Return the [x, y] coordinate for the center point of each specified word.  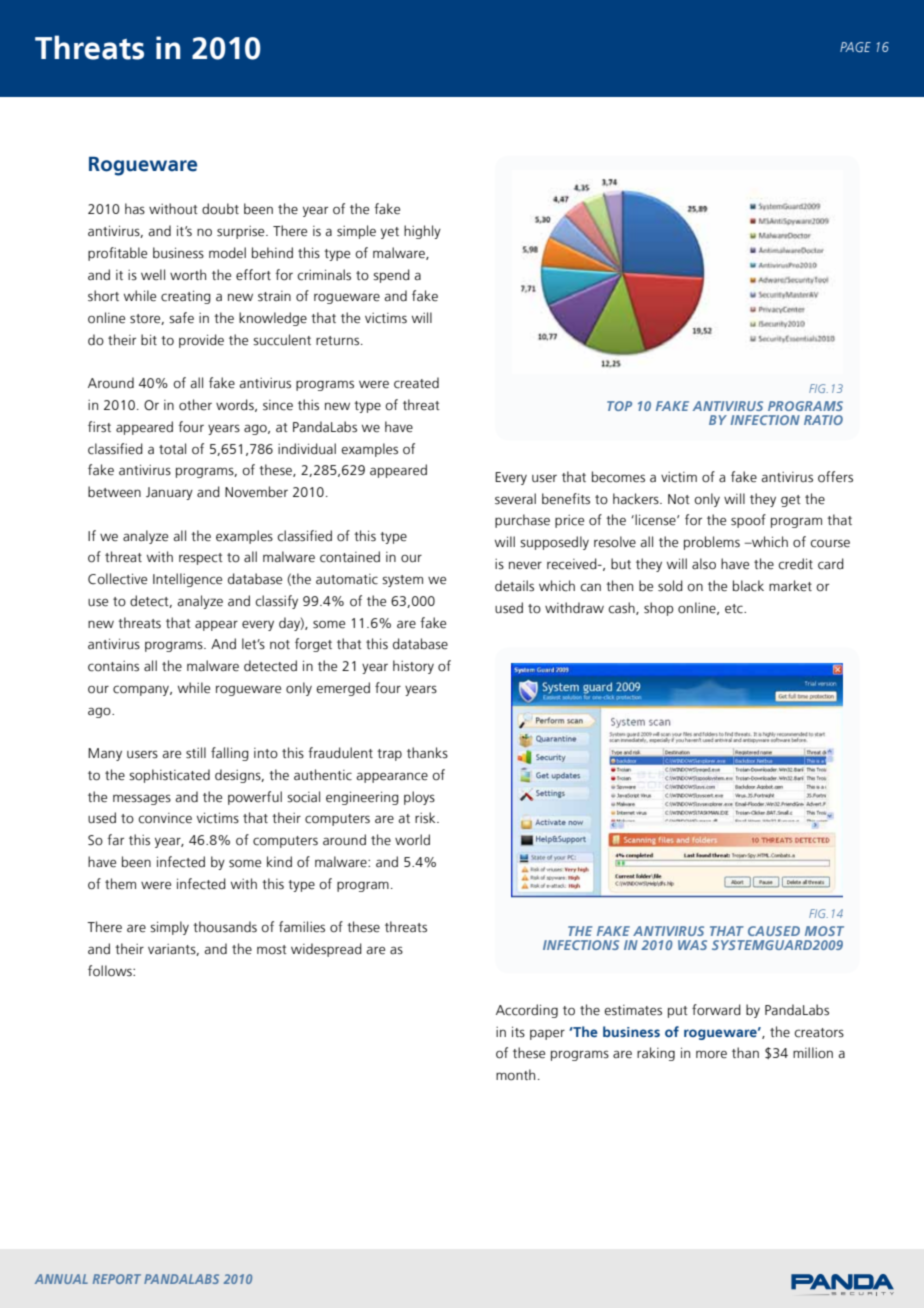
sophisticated [169, 776]
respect [201, 559]
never [525, 566]
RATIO [823, 420]
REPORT [117, 1279]
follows [111, 971]
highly [422, 232]
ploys [419, 798]
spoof [748, 521]
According [527, 1011]
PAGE [855, 47]
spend [391, 276]
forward [716, 1010]
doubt [220, 209]
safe [181, 318]
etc [735, 609]
